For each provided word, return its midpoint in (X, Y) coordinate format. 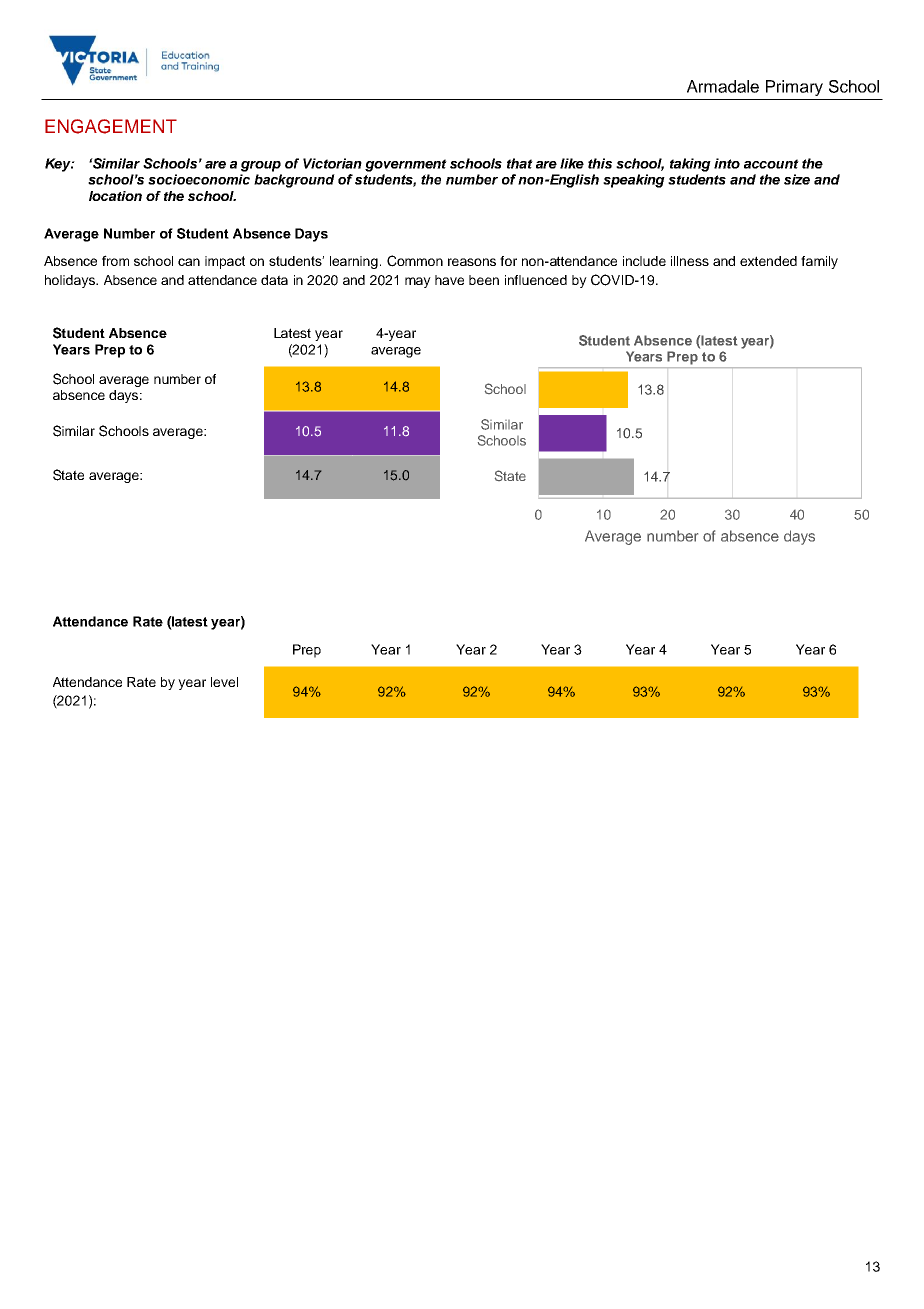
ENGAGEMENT (111, 126)
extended (768, 261)
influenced (536, 280)
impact (225, 262)
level (224, 682)
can (189, 262)
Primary (794, 88)
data (274, 280)
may (418, 282)
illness (690, 261)
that (520, 163)
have (449, 280)
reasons (472, 262)
